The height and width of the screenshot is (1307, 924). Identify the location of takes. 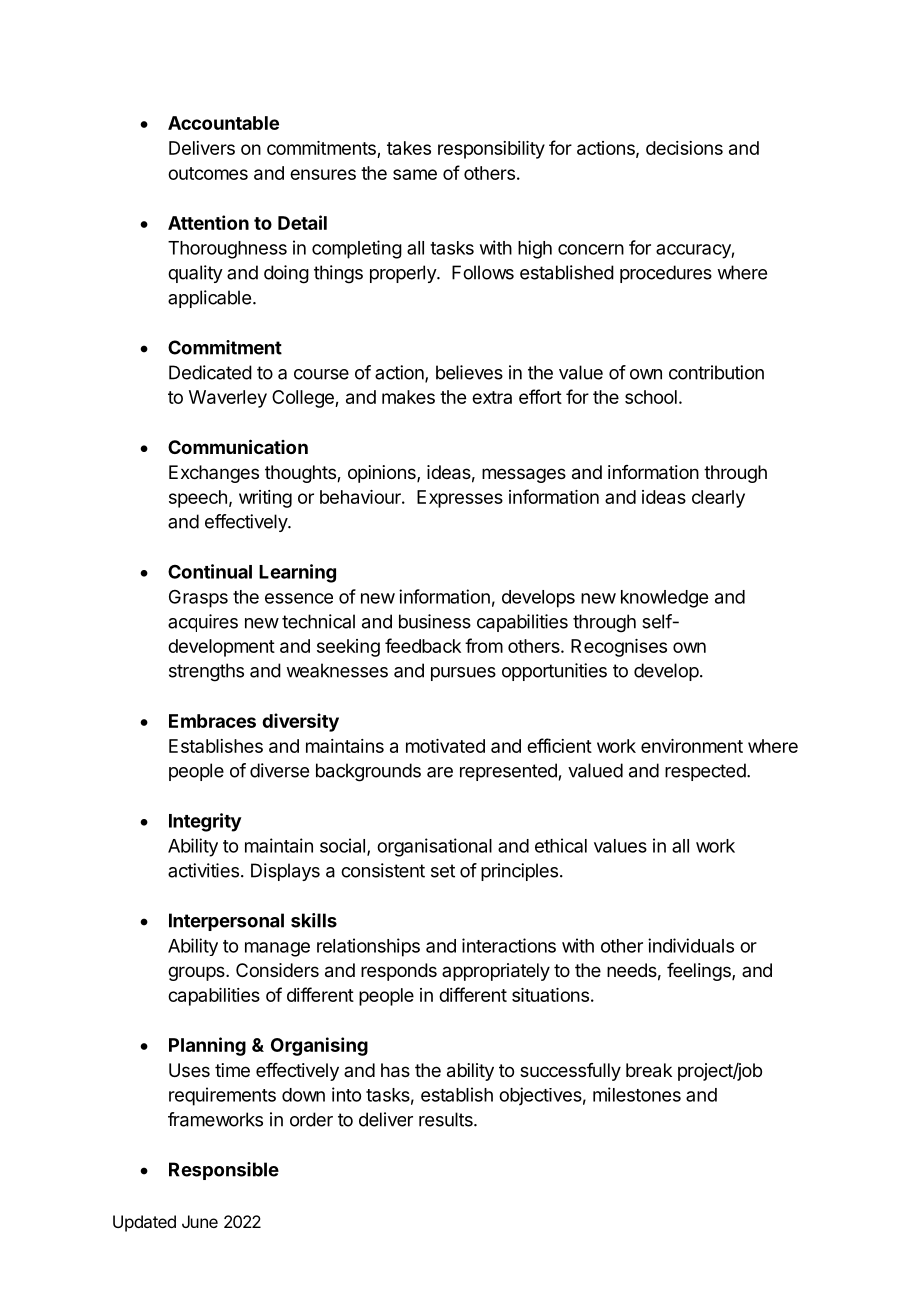
(409, 148).
